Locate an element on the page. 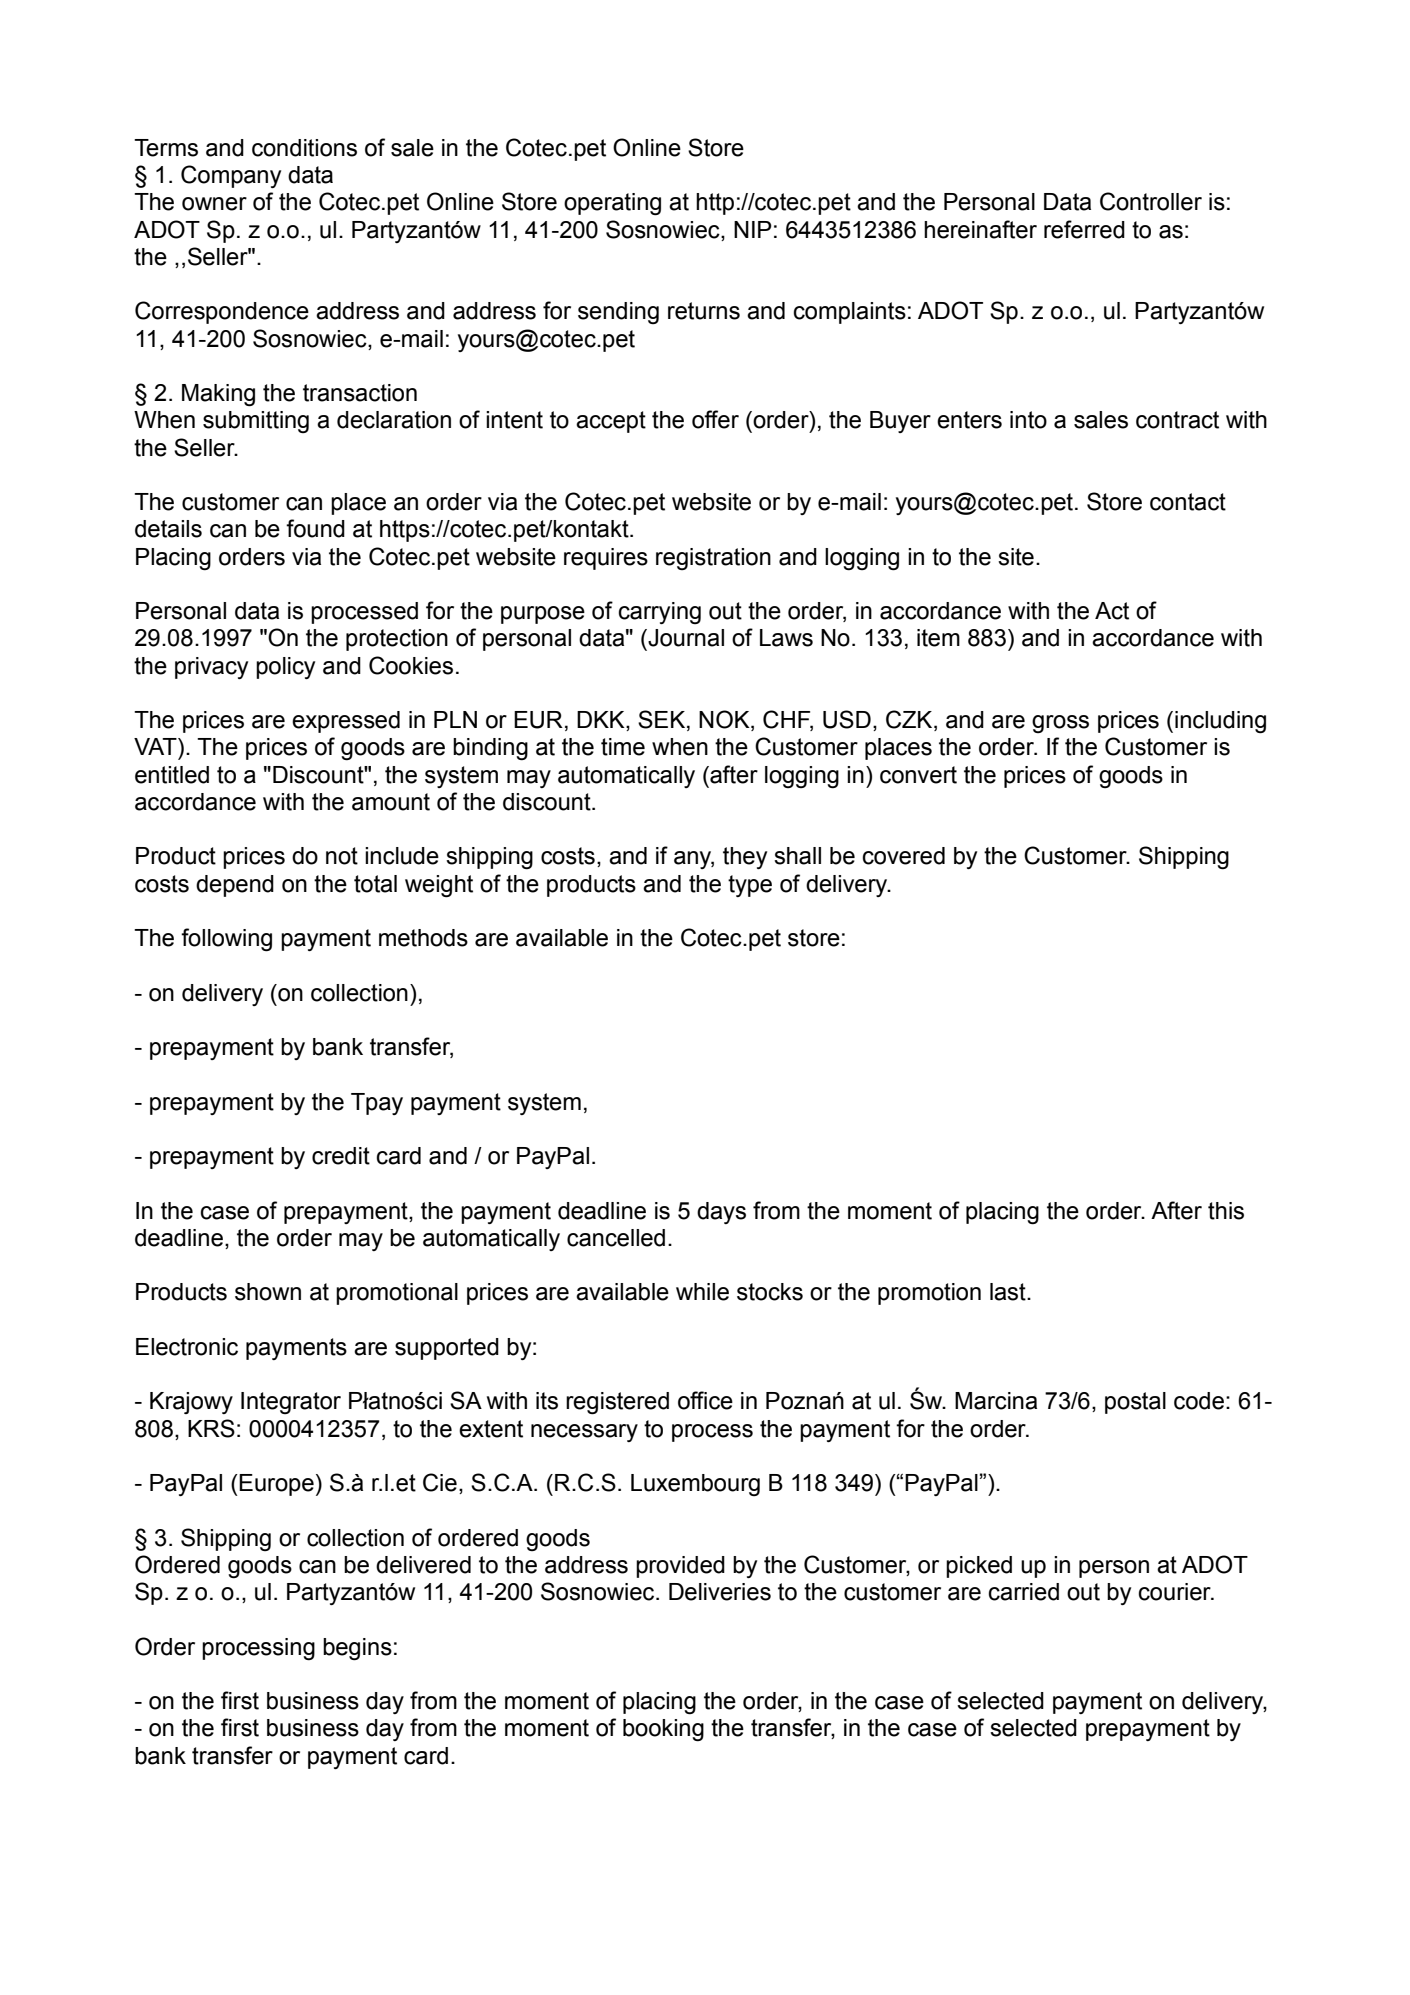  NIP is located at coordinates (753, 229).
